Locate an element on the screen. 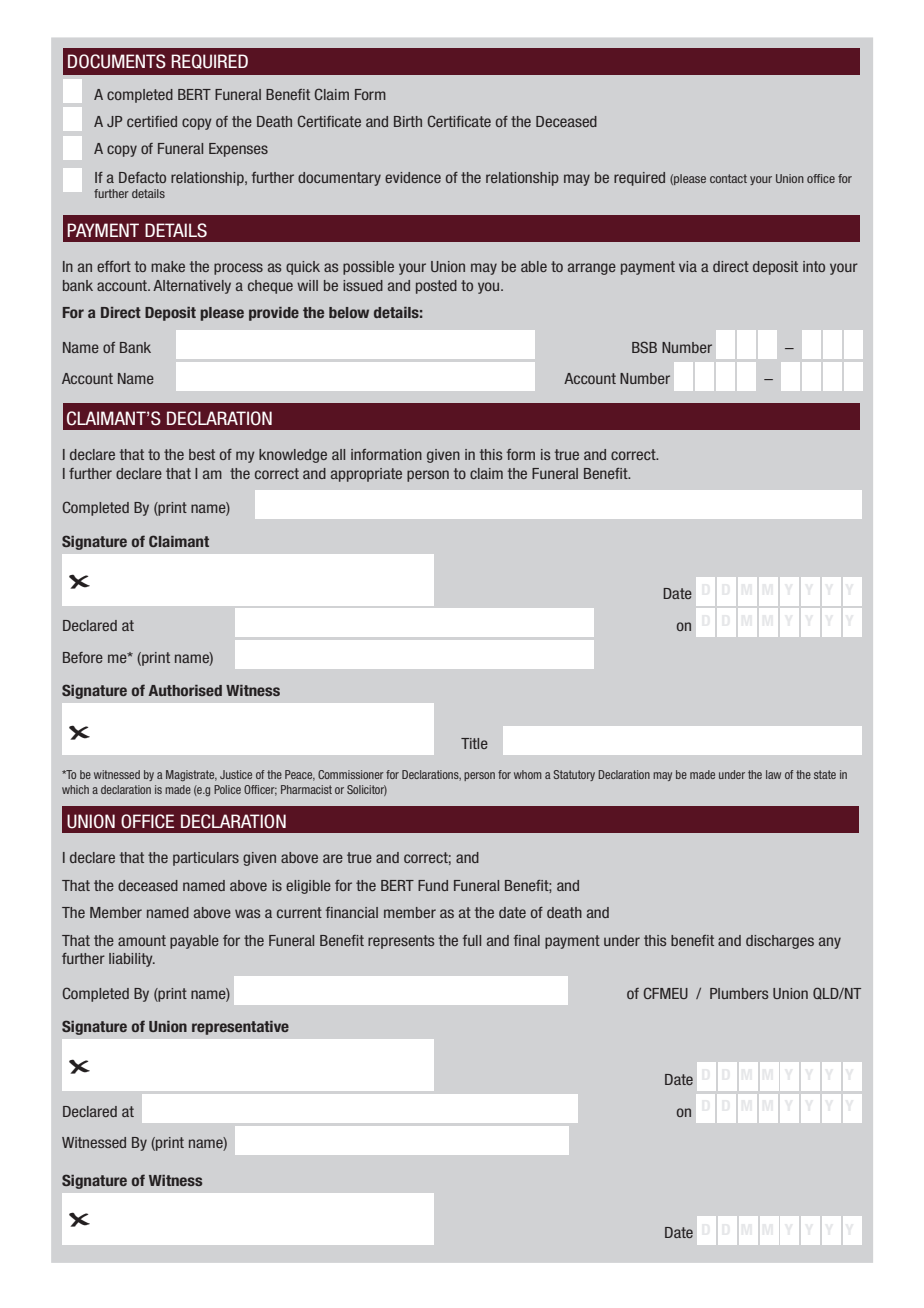  liability is located at coordinates (132, 960).
